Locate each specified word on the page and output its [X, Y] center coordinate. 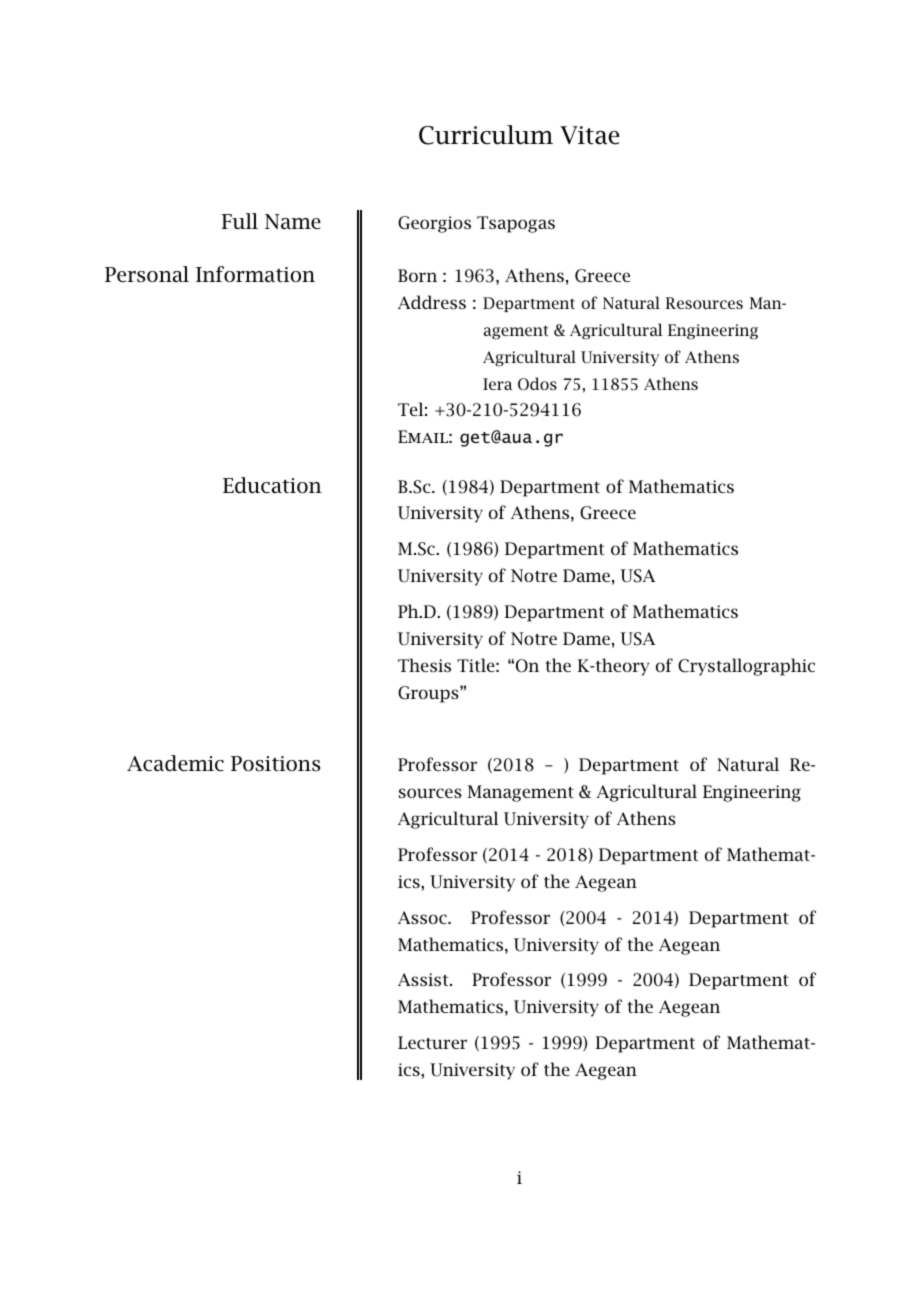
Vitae [589, 135]
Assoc [423, 917]
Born [417, 275]
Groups [429, 694]
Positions [275, 764]
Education [272, 485]
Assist [424, 979]
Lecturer [432, 1042]
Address [432, 302]
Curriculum [486, 135]
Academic [175, 763]
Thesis [424, 665]
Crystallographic [746, 667]
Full [239, 221]
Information [255, 274]
